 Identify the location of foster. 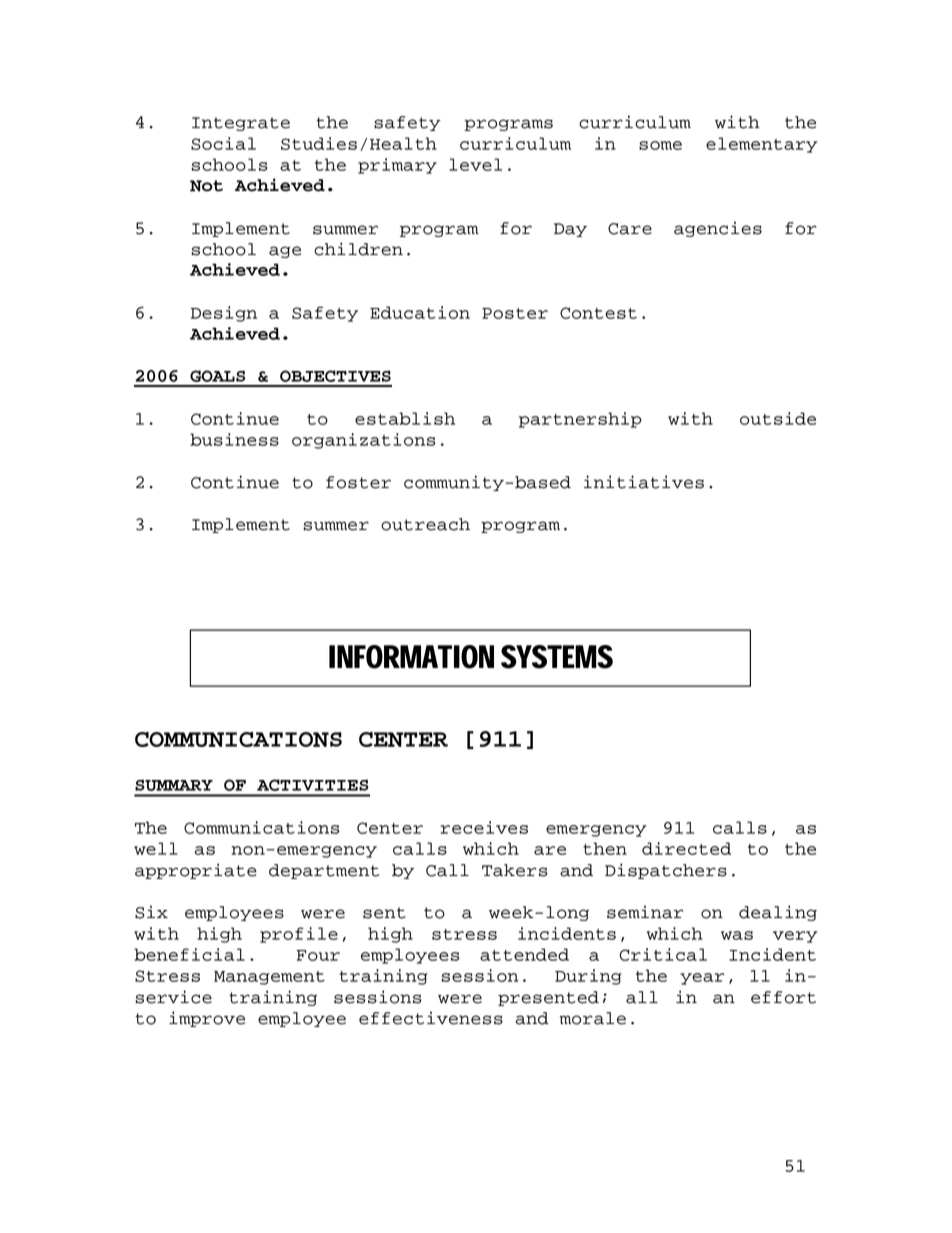
(358, 482).
